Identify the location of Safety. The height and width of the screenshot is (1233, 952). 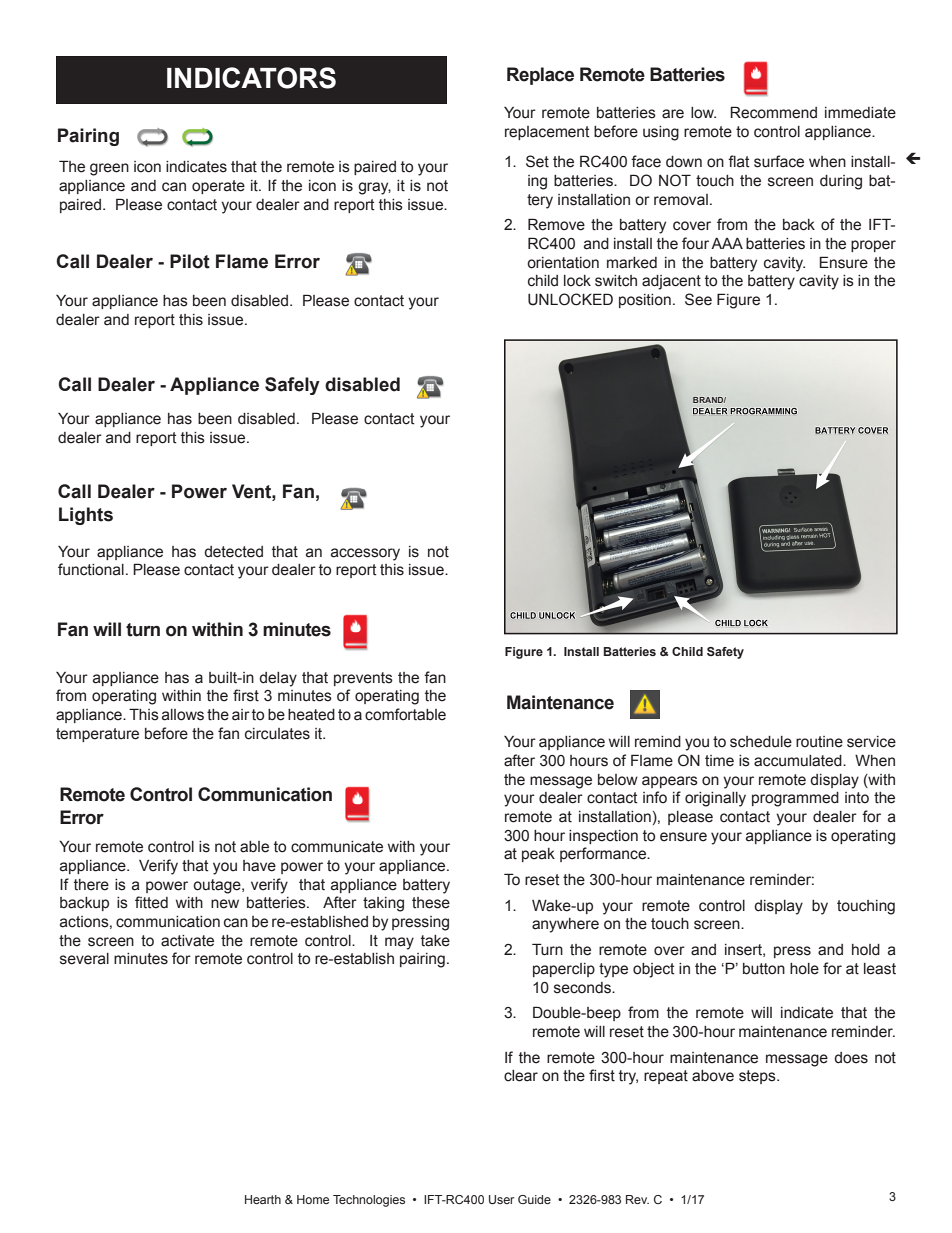
(725, 653).
